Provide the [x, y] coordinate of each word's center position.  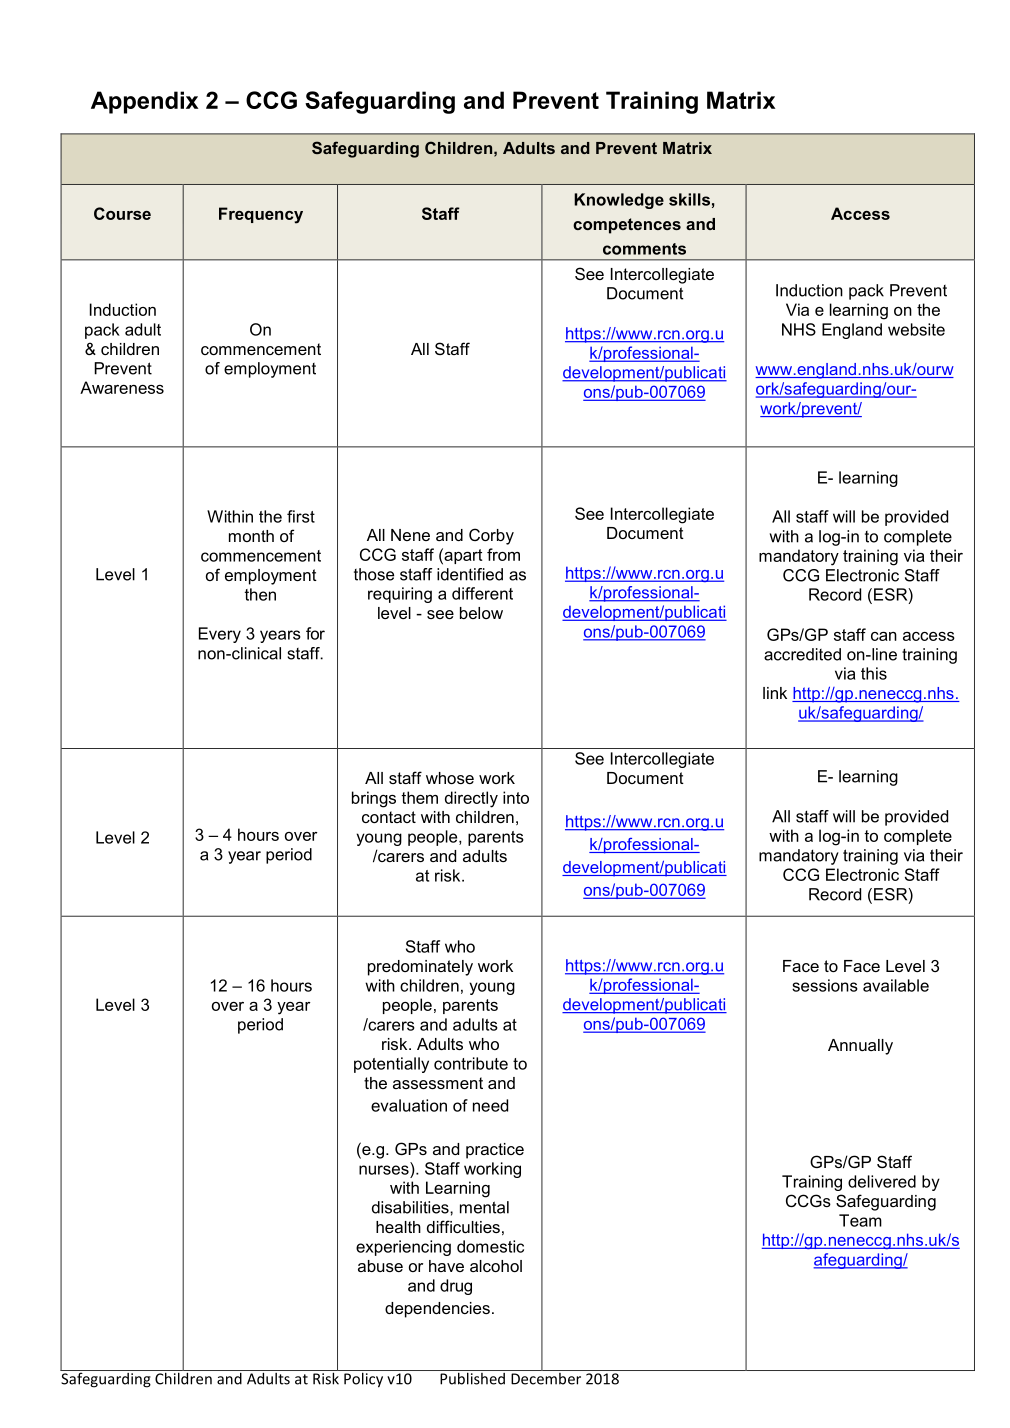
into [516, 797]
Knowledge [619, 201]
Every [220, 635]
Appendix [144, 102]
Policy [364, 1379]
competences [627, 226]
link [775, 693]
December [546, 1377]
